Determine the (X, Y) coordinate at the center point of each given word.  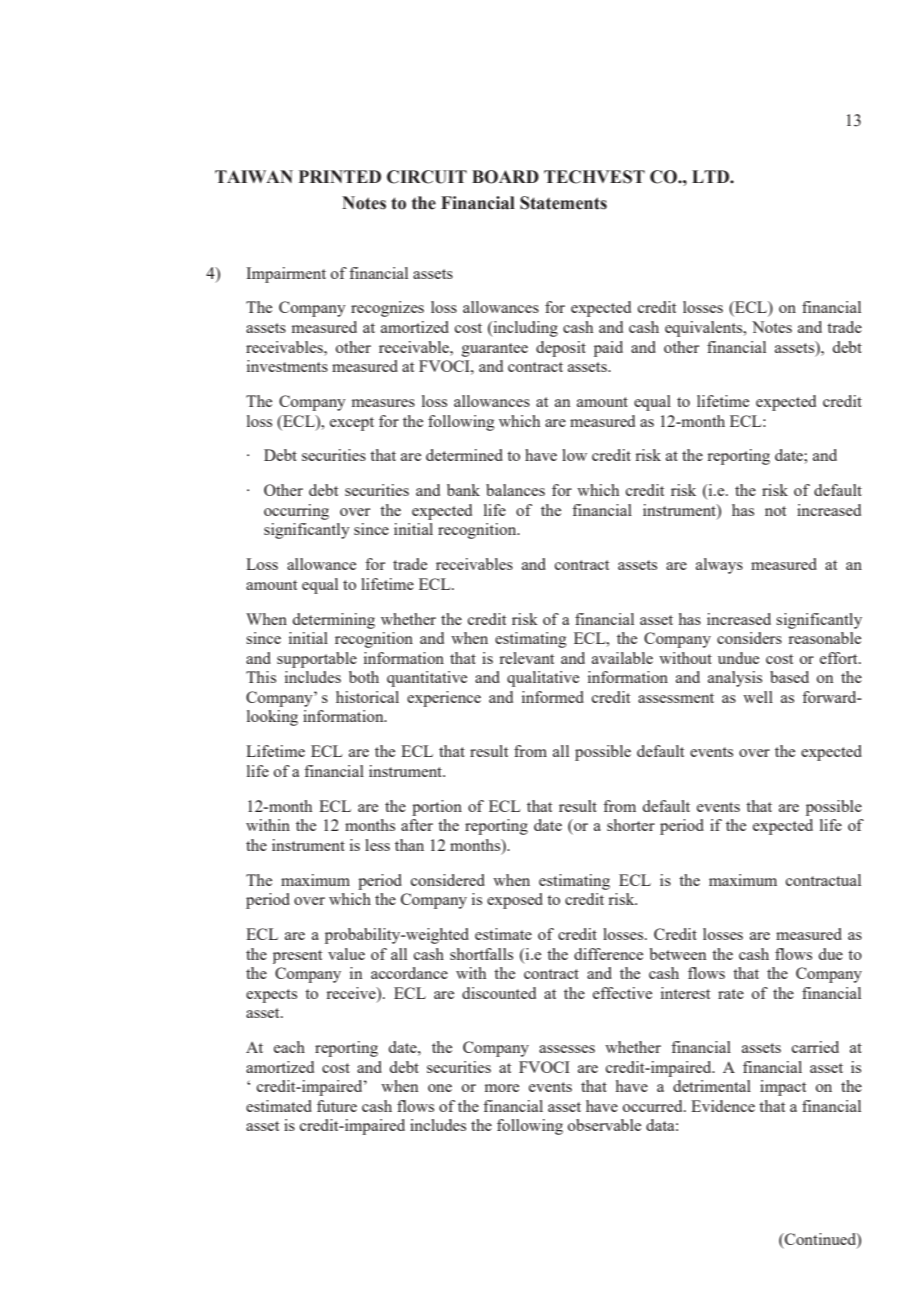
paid (608, 349)
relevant (526, 658)
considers (749, 638)
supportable (317, 660)
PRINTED (340, 176)
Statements (563, 203)
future (337, 1106)
